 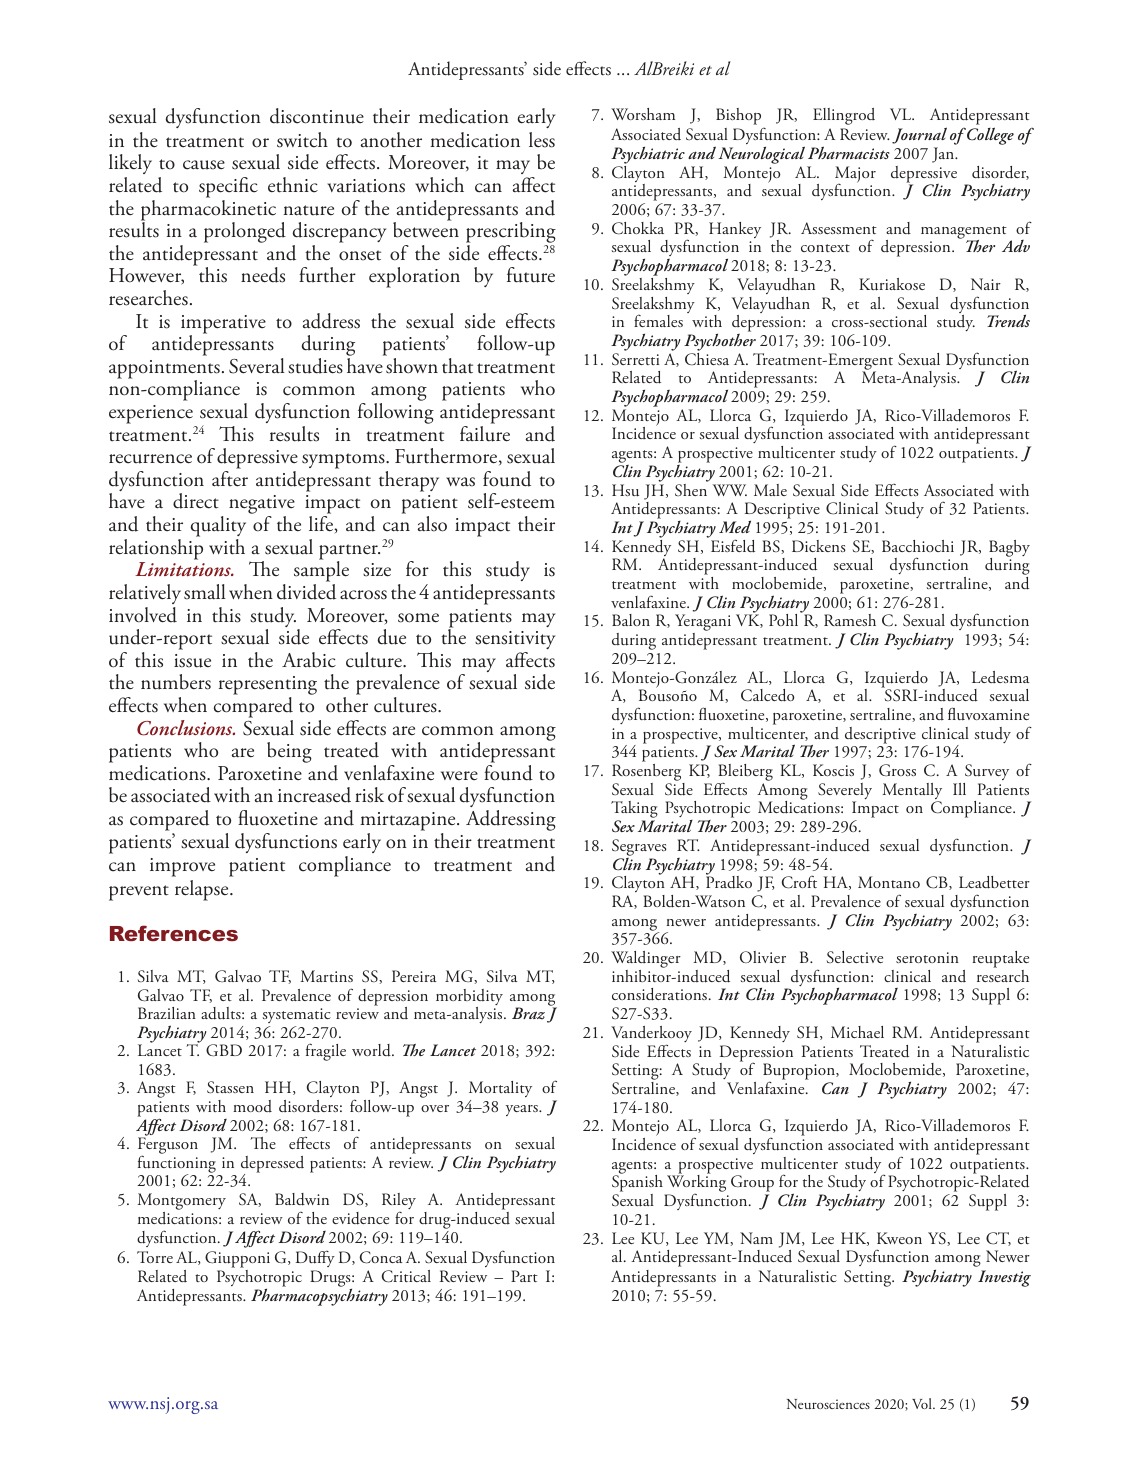 I want to click on Michael, so click(x=857, y=1032).
